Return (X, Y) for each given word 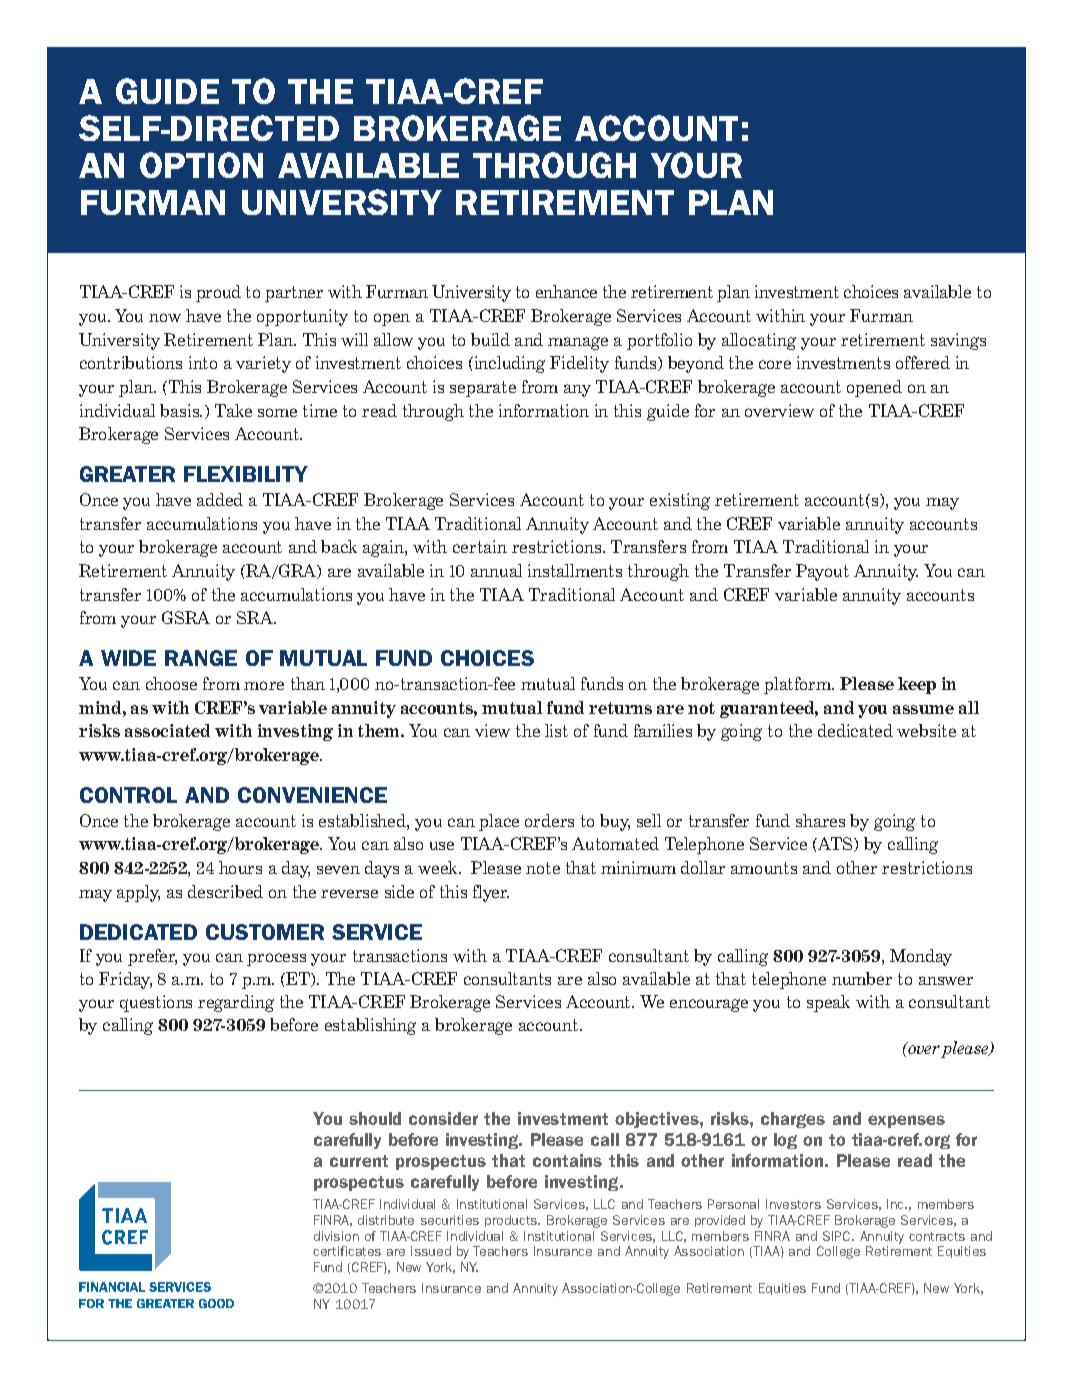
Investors (793, 1204)
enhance (566, 291)
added (220, 499)
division (336, 1236)
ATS (835, 844)
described (225, 891)
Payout (822, 572)
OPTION (201, 165)
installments (575, 570)
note (543, 868)
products (512, 1221)
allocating (759, 341)
